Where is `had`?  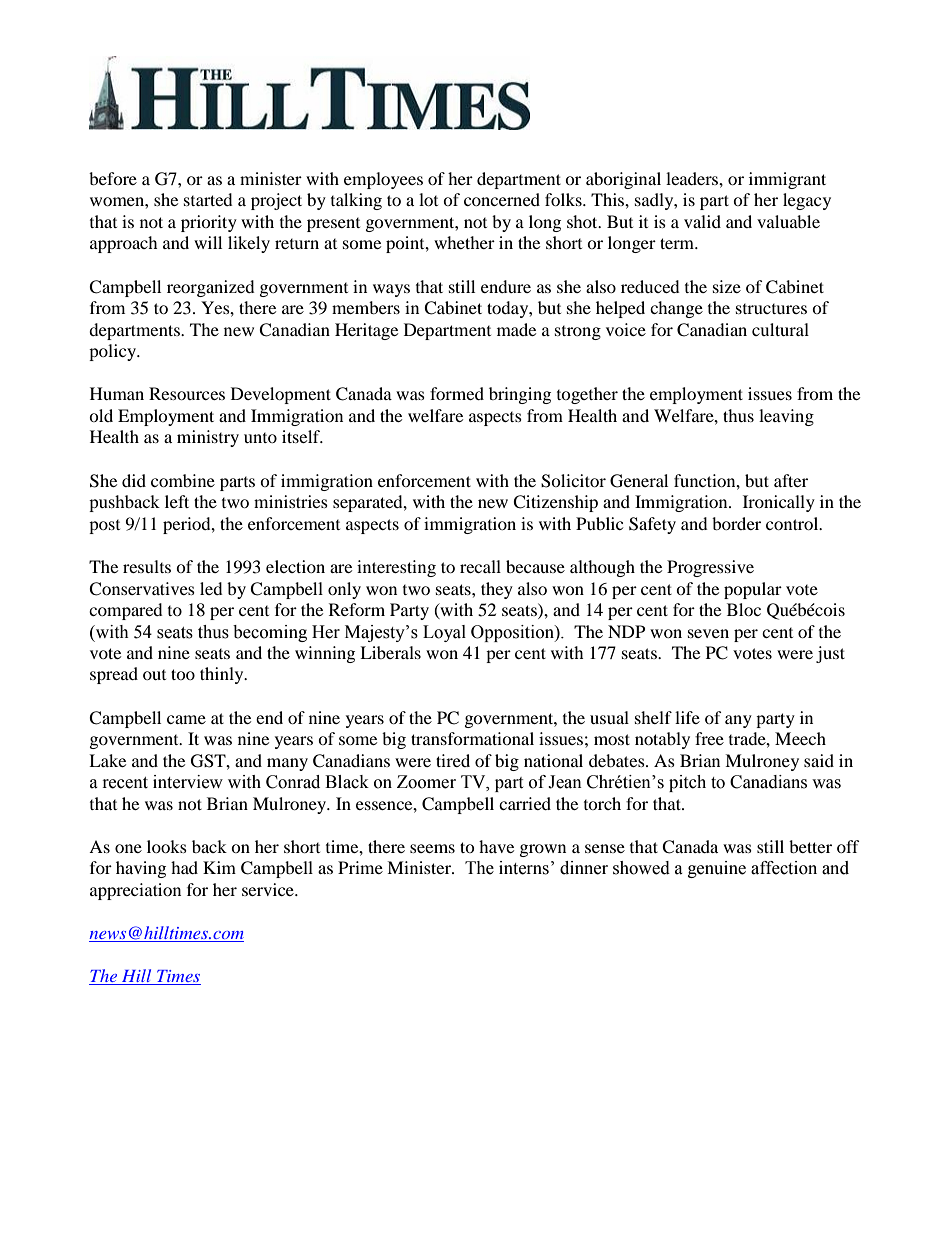
had is located at coordinates (184, 867).
